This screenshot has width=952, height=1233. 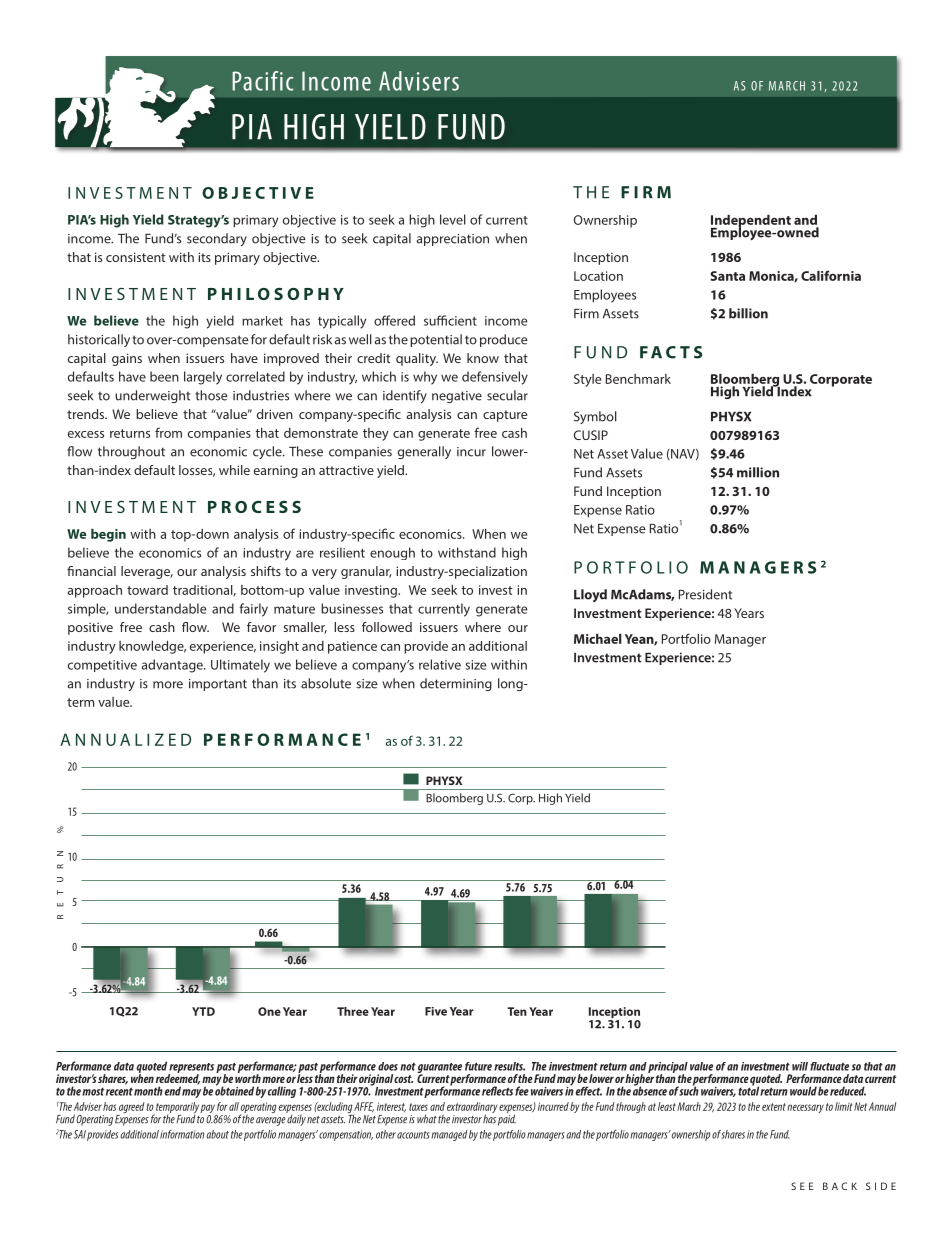 I want to click on relative, so click(x=440, y=664).
